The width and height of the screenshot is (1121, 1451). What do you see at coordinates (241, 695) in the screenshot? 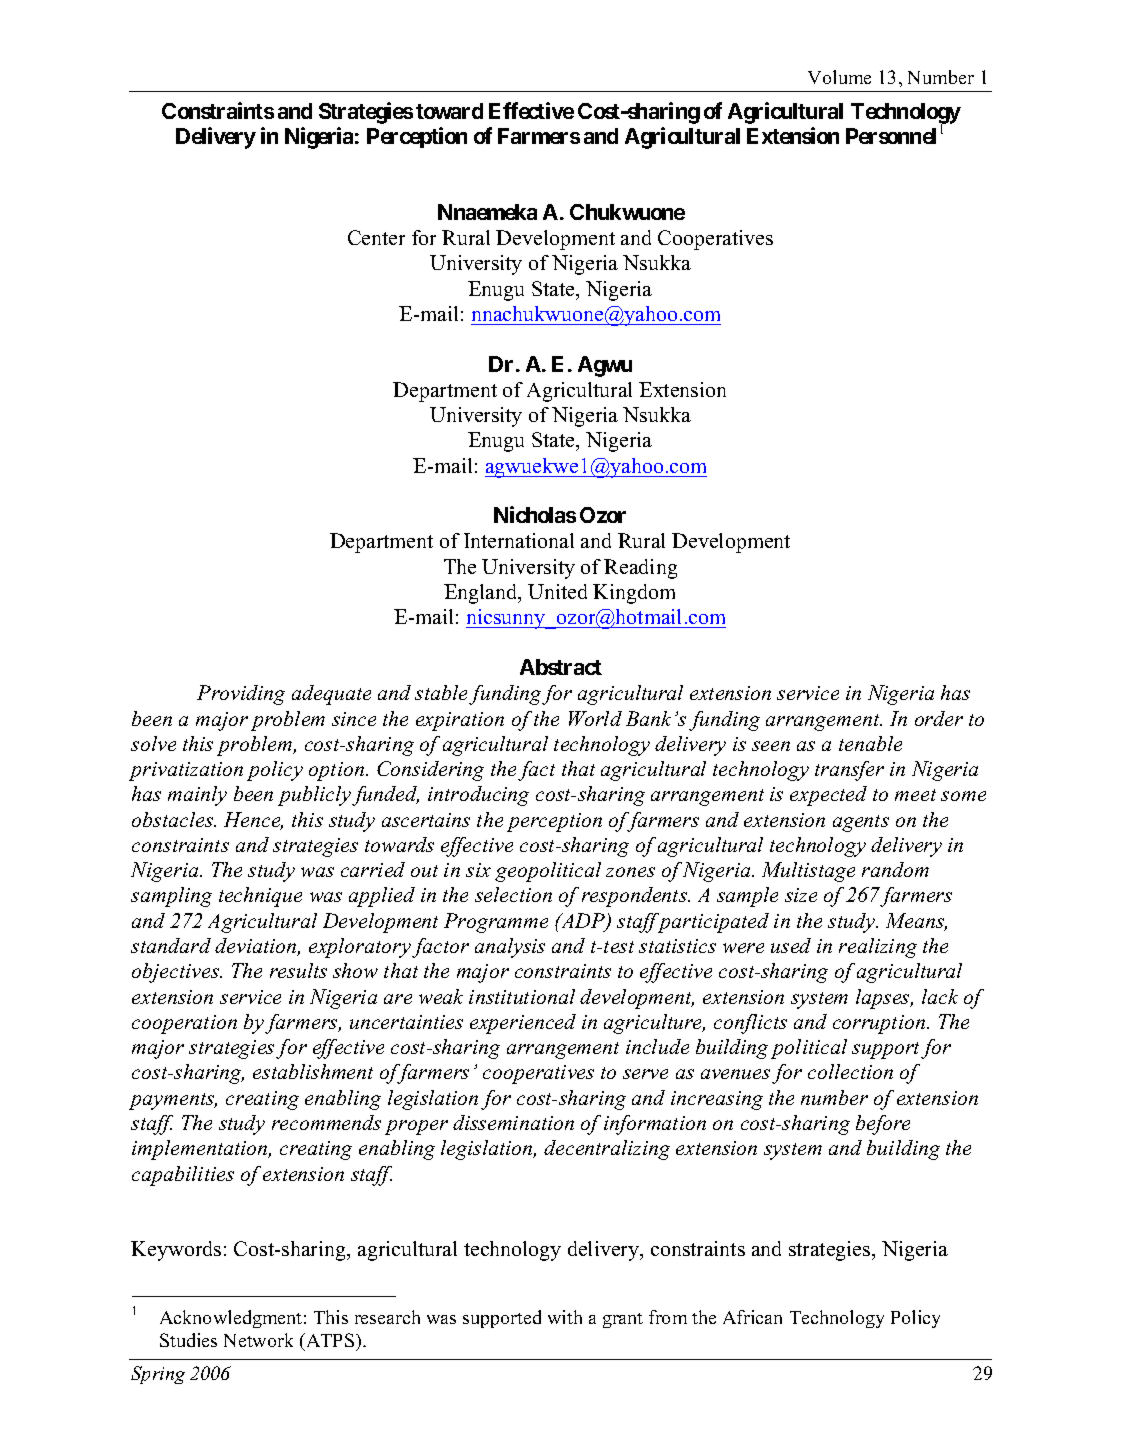
I see `Providing` at bounding box center [241, 695].
